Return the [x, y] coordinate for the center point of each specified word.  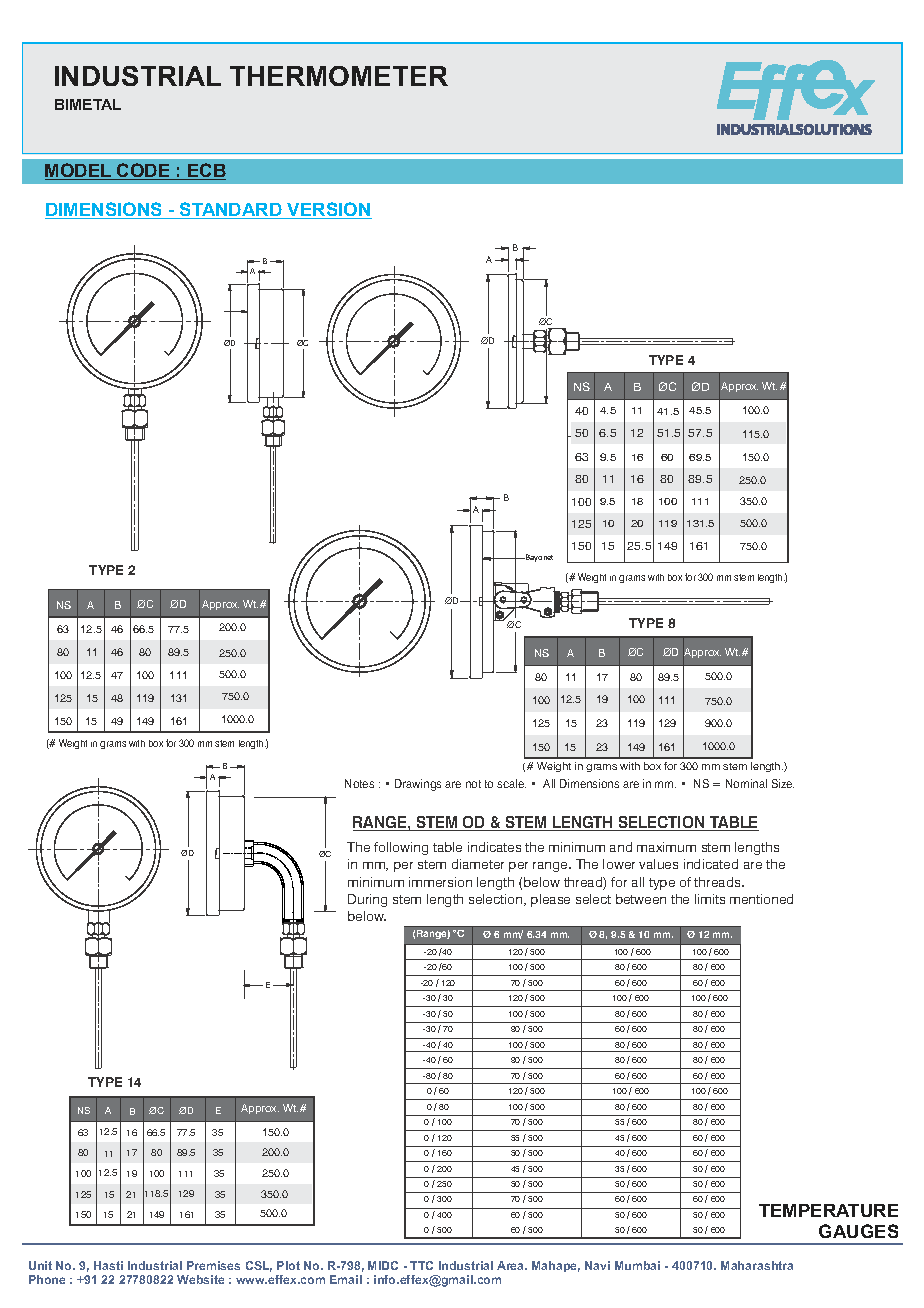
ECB [206, 171]
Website [200, 1279]
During [367, 900]
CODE [143, 171]
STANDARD [231, 210]
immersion [440, 882]
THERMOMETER [339, 76]
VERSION [328, 210]
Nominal [746, 783]
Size [783, 783]
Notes [359, 783]
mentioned [761, 899]
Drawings [418, 785]
